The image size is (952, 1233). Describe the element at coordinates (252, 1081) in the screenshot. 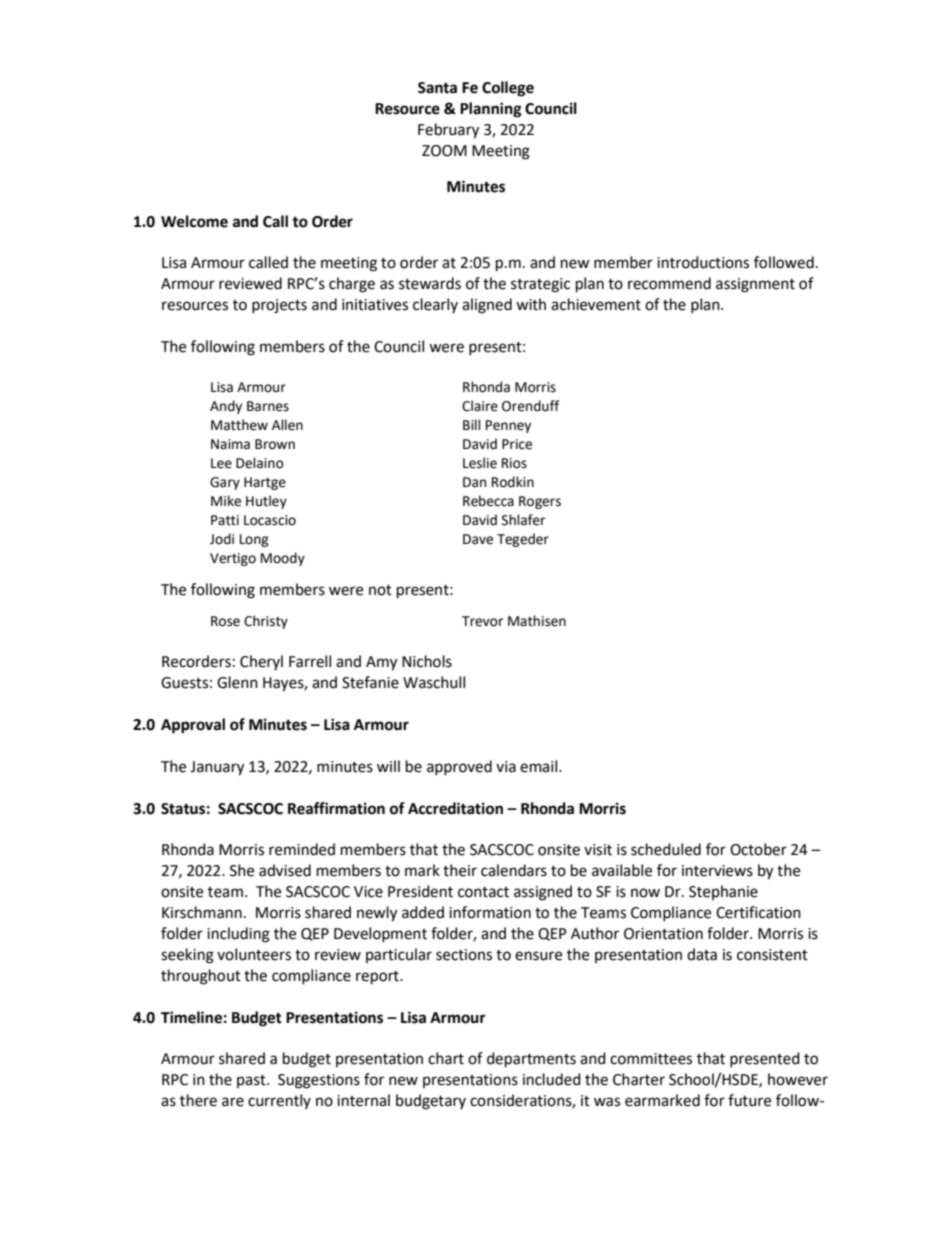

I see `past` at that location.
